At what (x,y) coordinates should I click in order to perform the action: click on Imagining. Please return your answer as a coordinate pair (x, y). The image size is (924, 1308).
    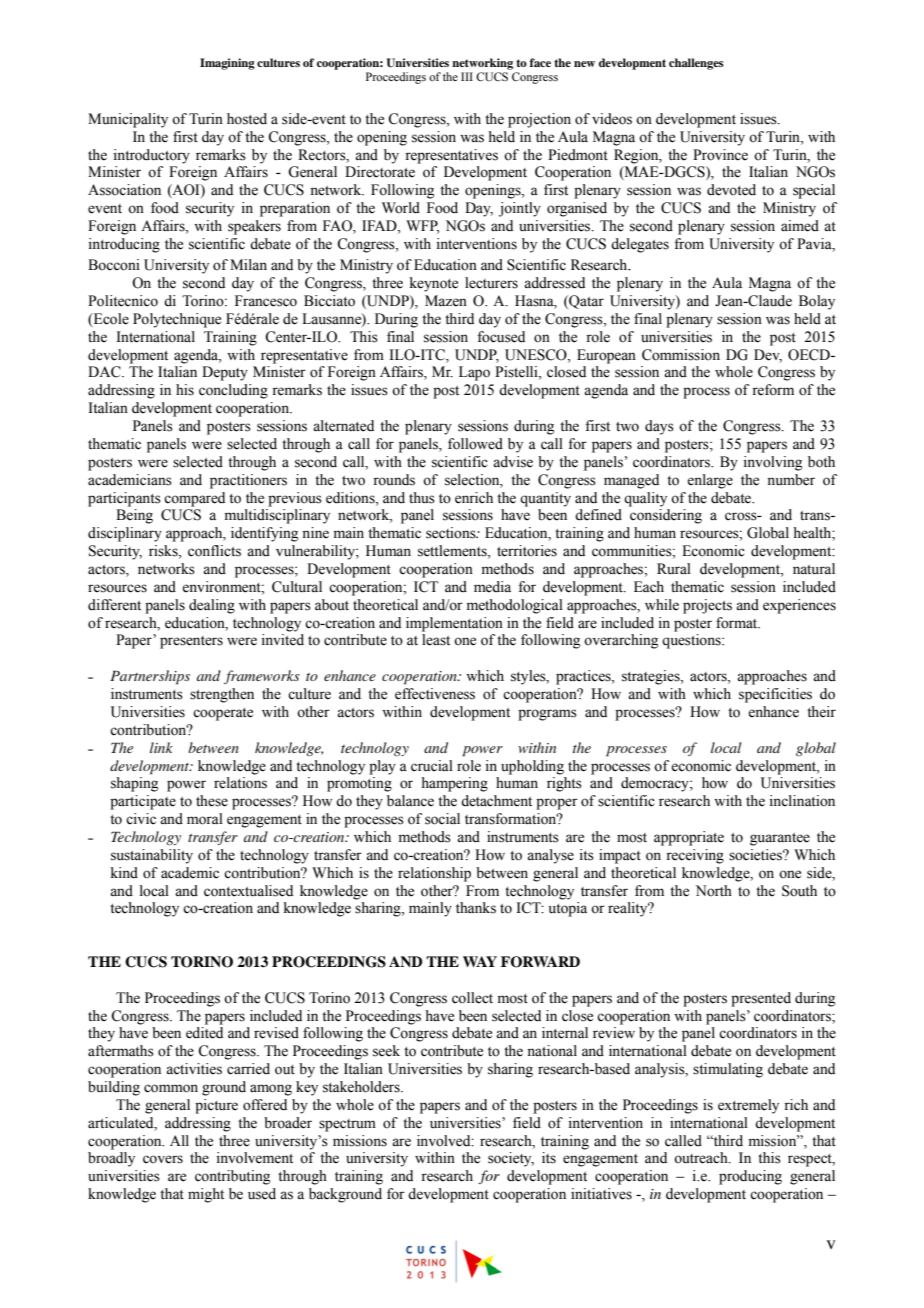
    Looking at the image, I should click on (227, 64).
